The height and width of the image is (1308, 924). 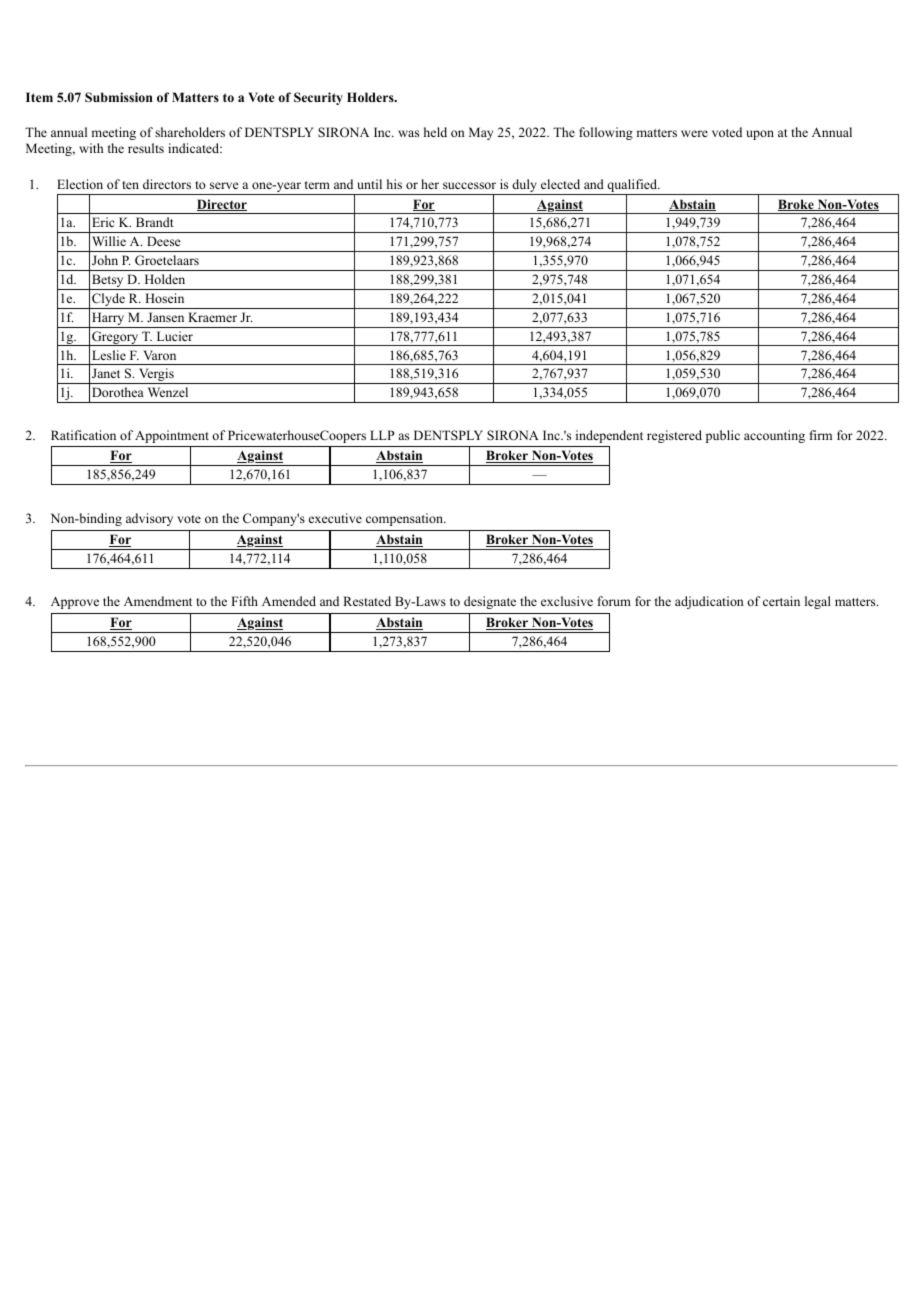 What do you see at coordinates (382, 435) in the image?
I see `LLP` at bounding box center [382, 435].
